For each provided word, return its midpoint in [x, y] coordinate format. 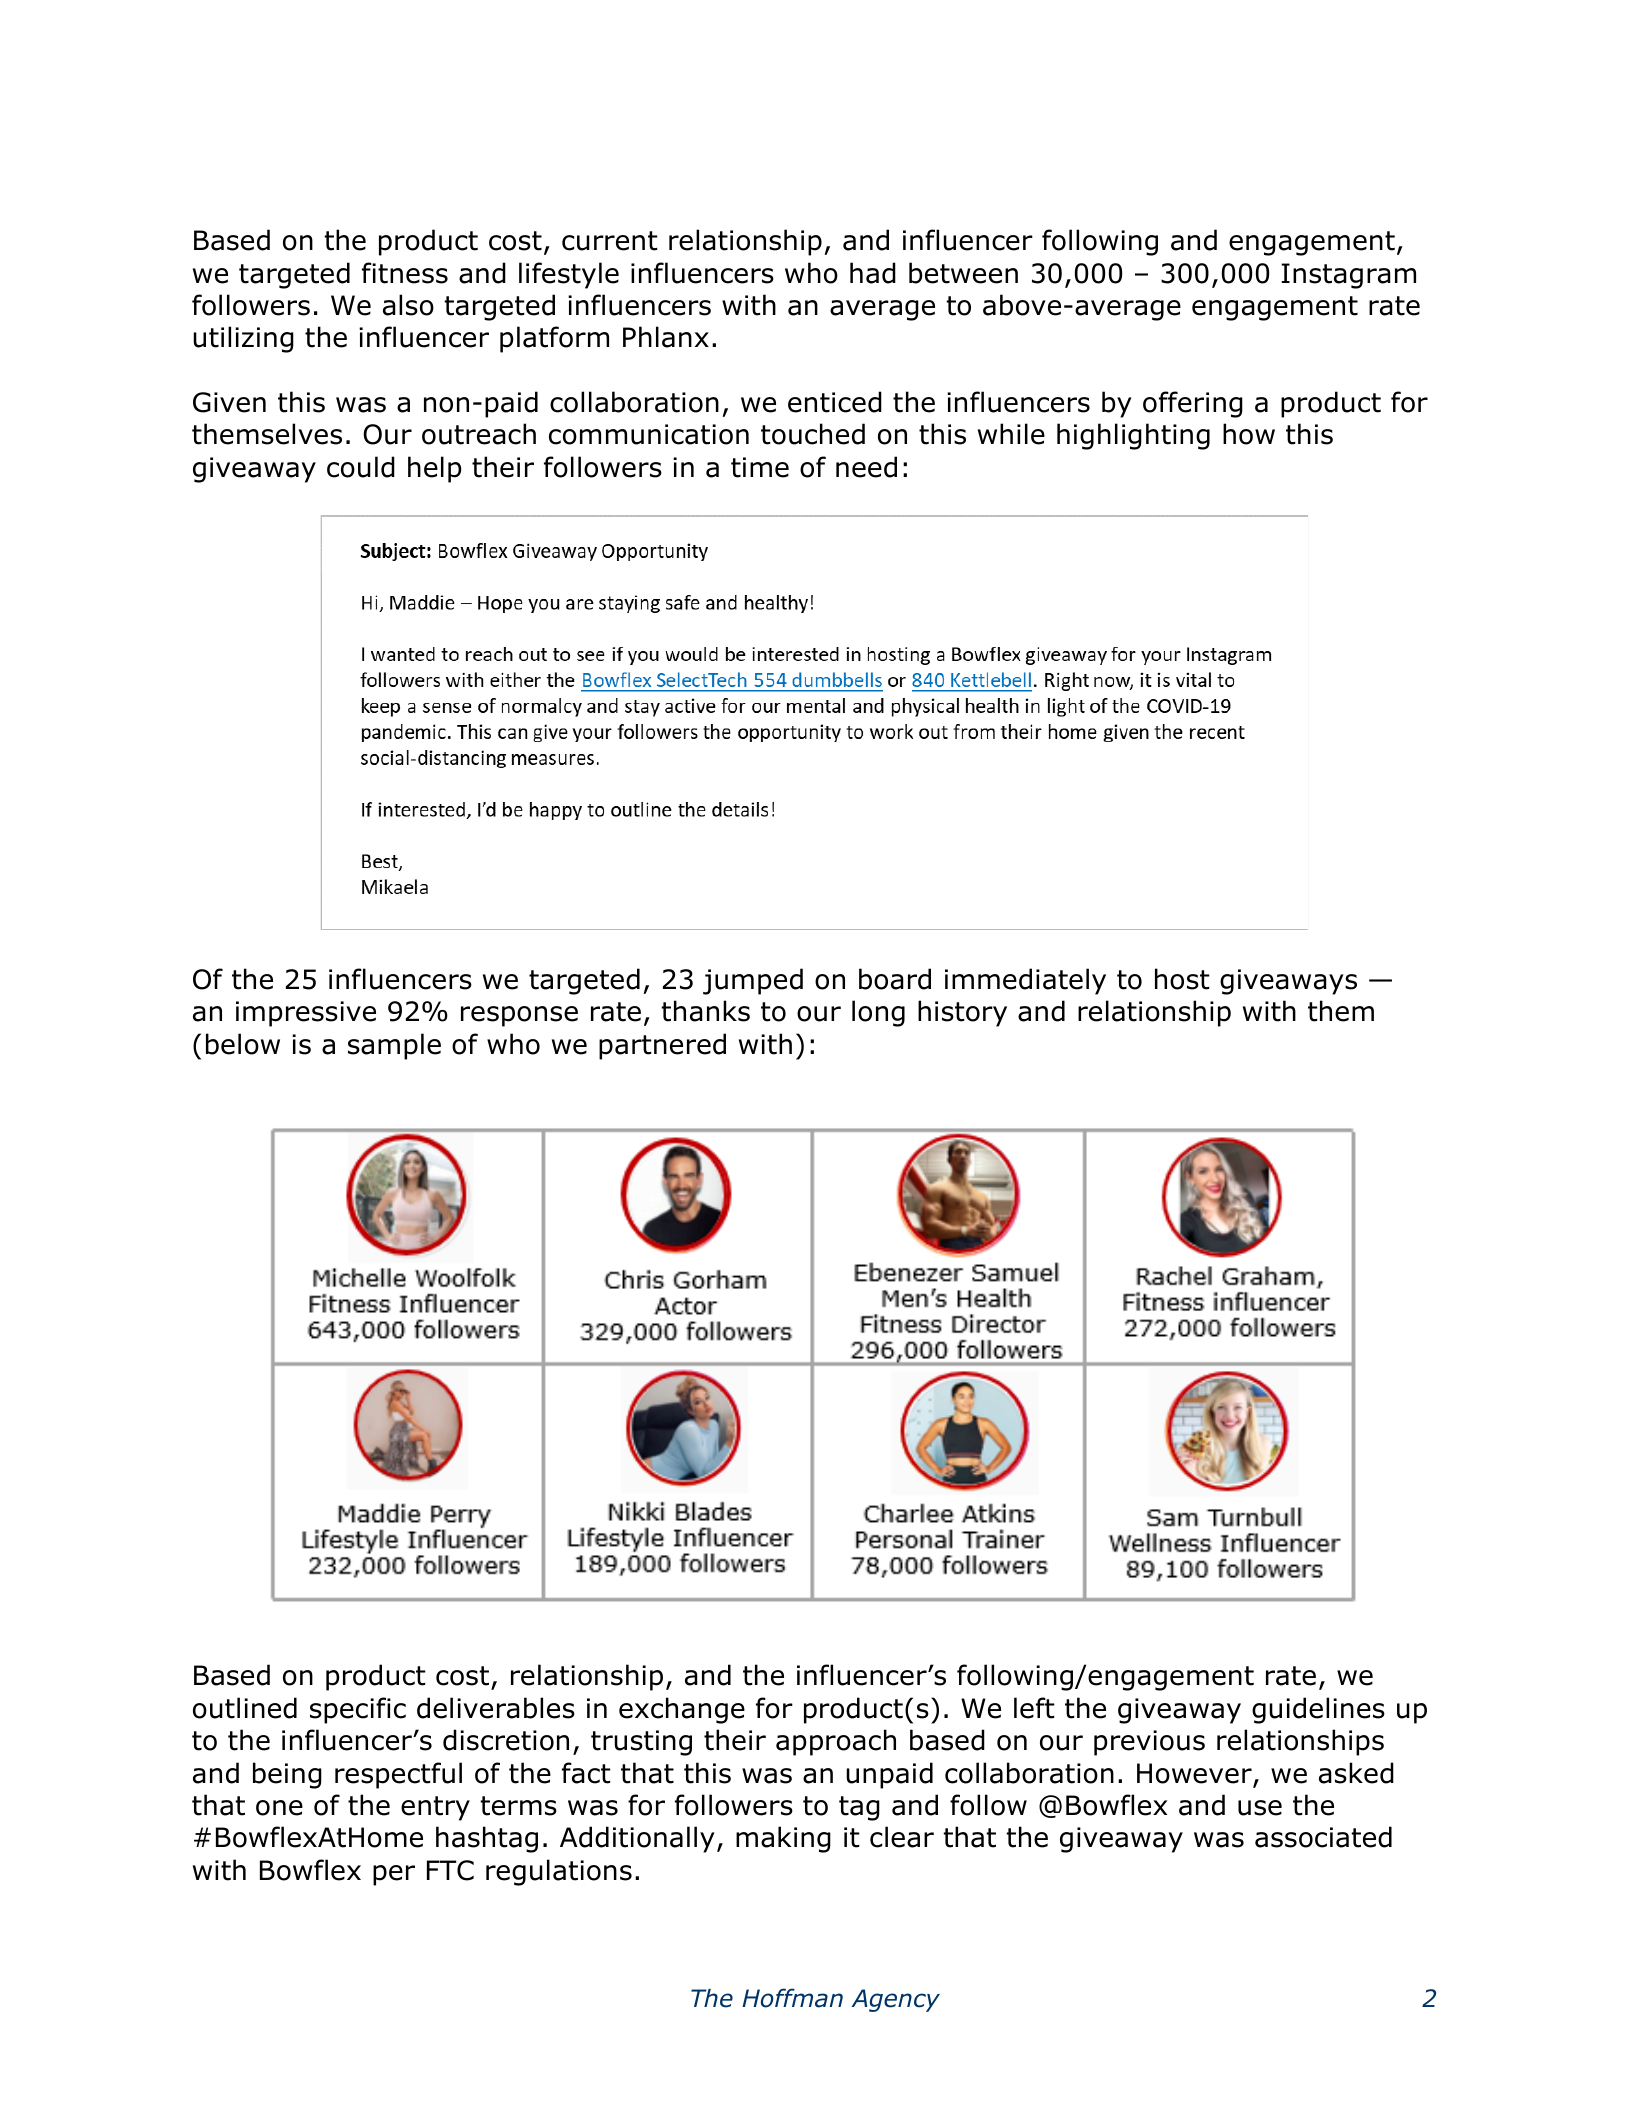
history [962, 1013]
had [873, 273]
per [394, 1875]
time [760, 467]
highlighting [1133, 436]
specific [358, 1710]
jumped [753, 981]
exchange [682, 1710]
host [1182, 979]
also [408, 305]
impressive [306, 1014]
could [361, 467]
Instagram [1348, 276]
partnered [662, 1046]
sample [394, 1046]
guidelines [1318, 1710]
